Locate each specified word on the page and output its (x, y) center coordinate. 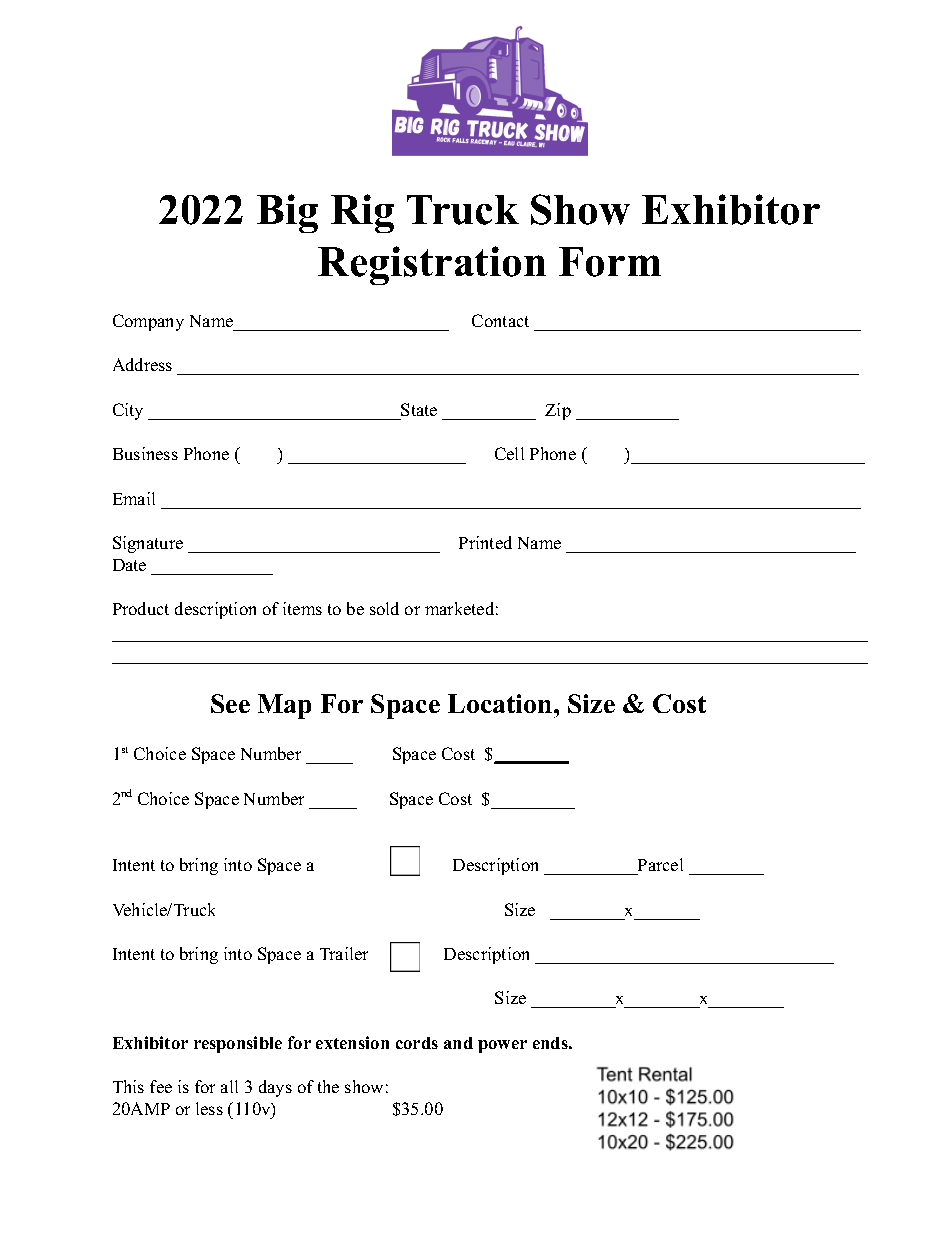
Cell (509, 453)
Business (145, 453)
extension (352, 1042)
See (230, 703)
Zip (558, 411)
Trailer (344, 953)
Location (501, 703)
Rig (362, 213)
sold (384, 608)
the (328, 1086)
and (458, 1043)
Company (148, 322)
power (502, 1046)
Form (610, 262)
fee (161, 1086)
